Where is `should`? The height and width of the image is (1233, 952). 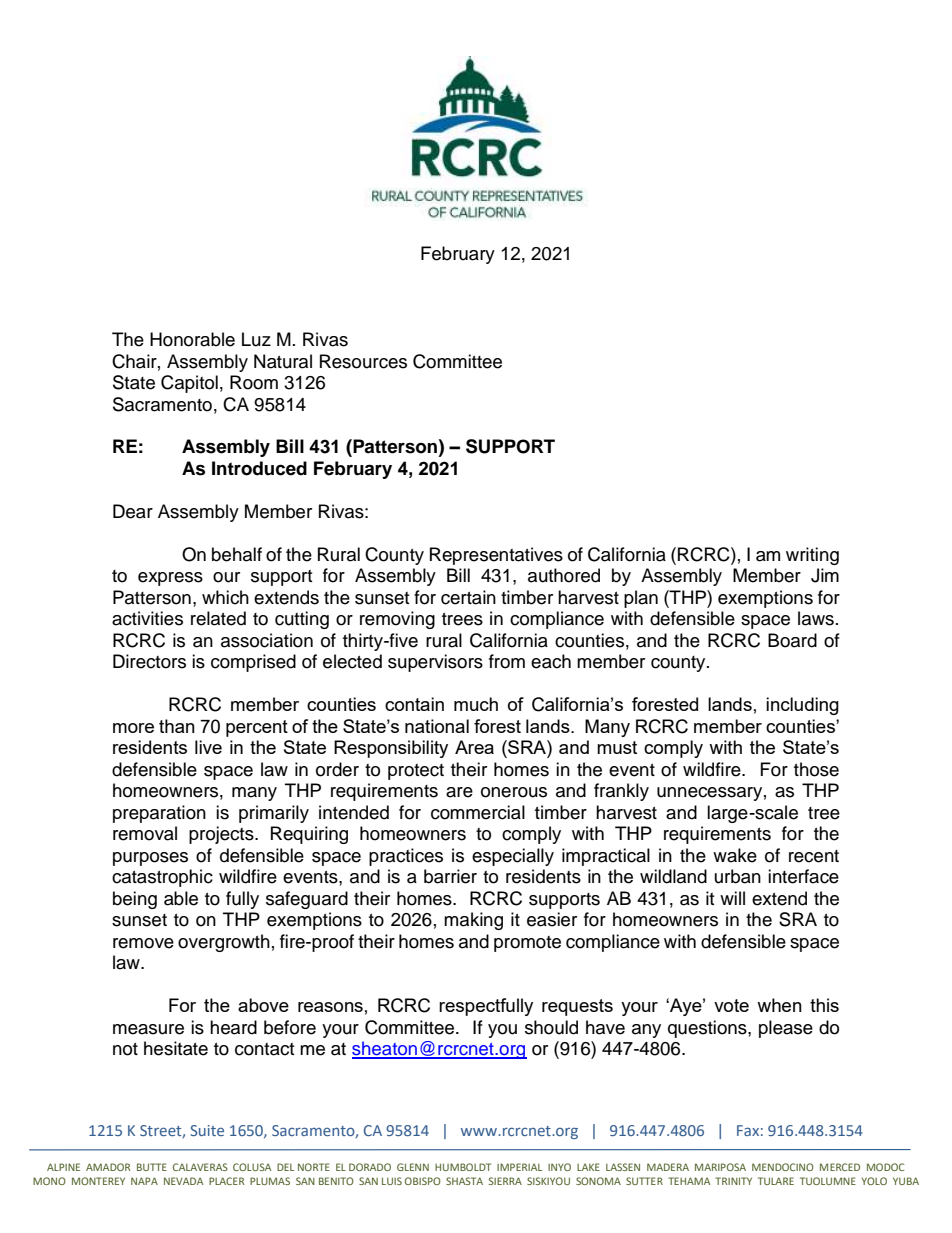 should is located at coordinates (551, 1027).
